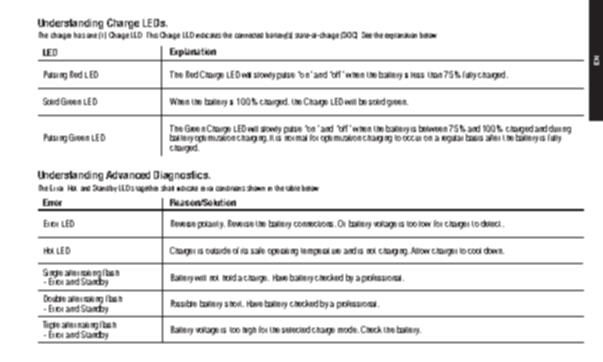  What do you see at coordinates (51, 326) in the screenshot?
I see `Triple` at bounding box center [51, 326].
